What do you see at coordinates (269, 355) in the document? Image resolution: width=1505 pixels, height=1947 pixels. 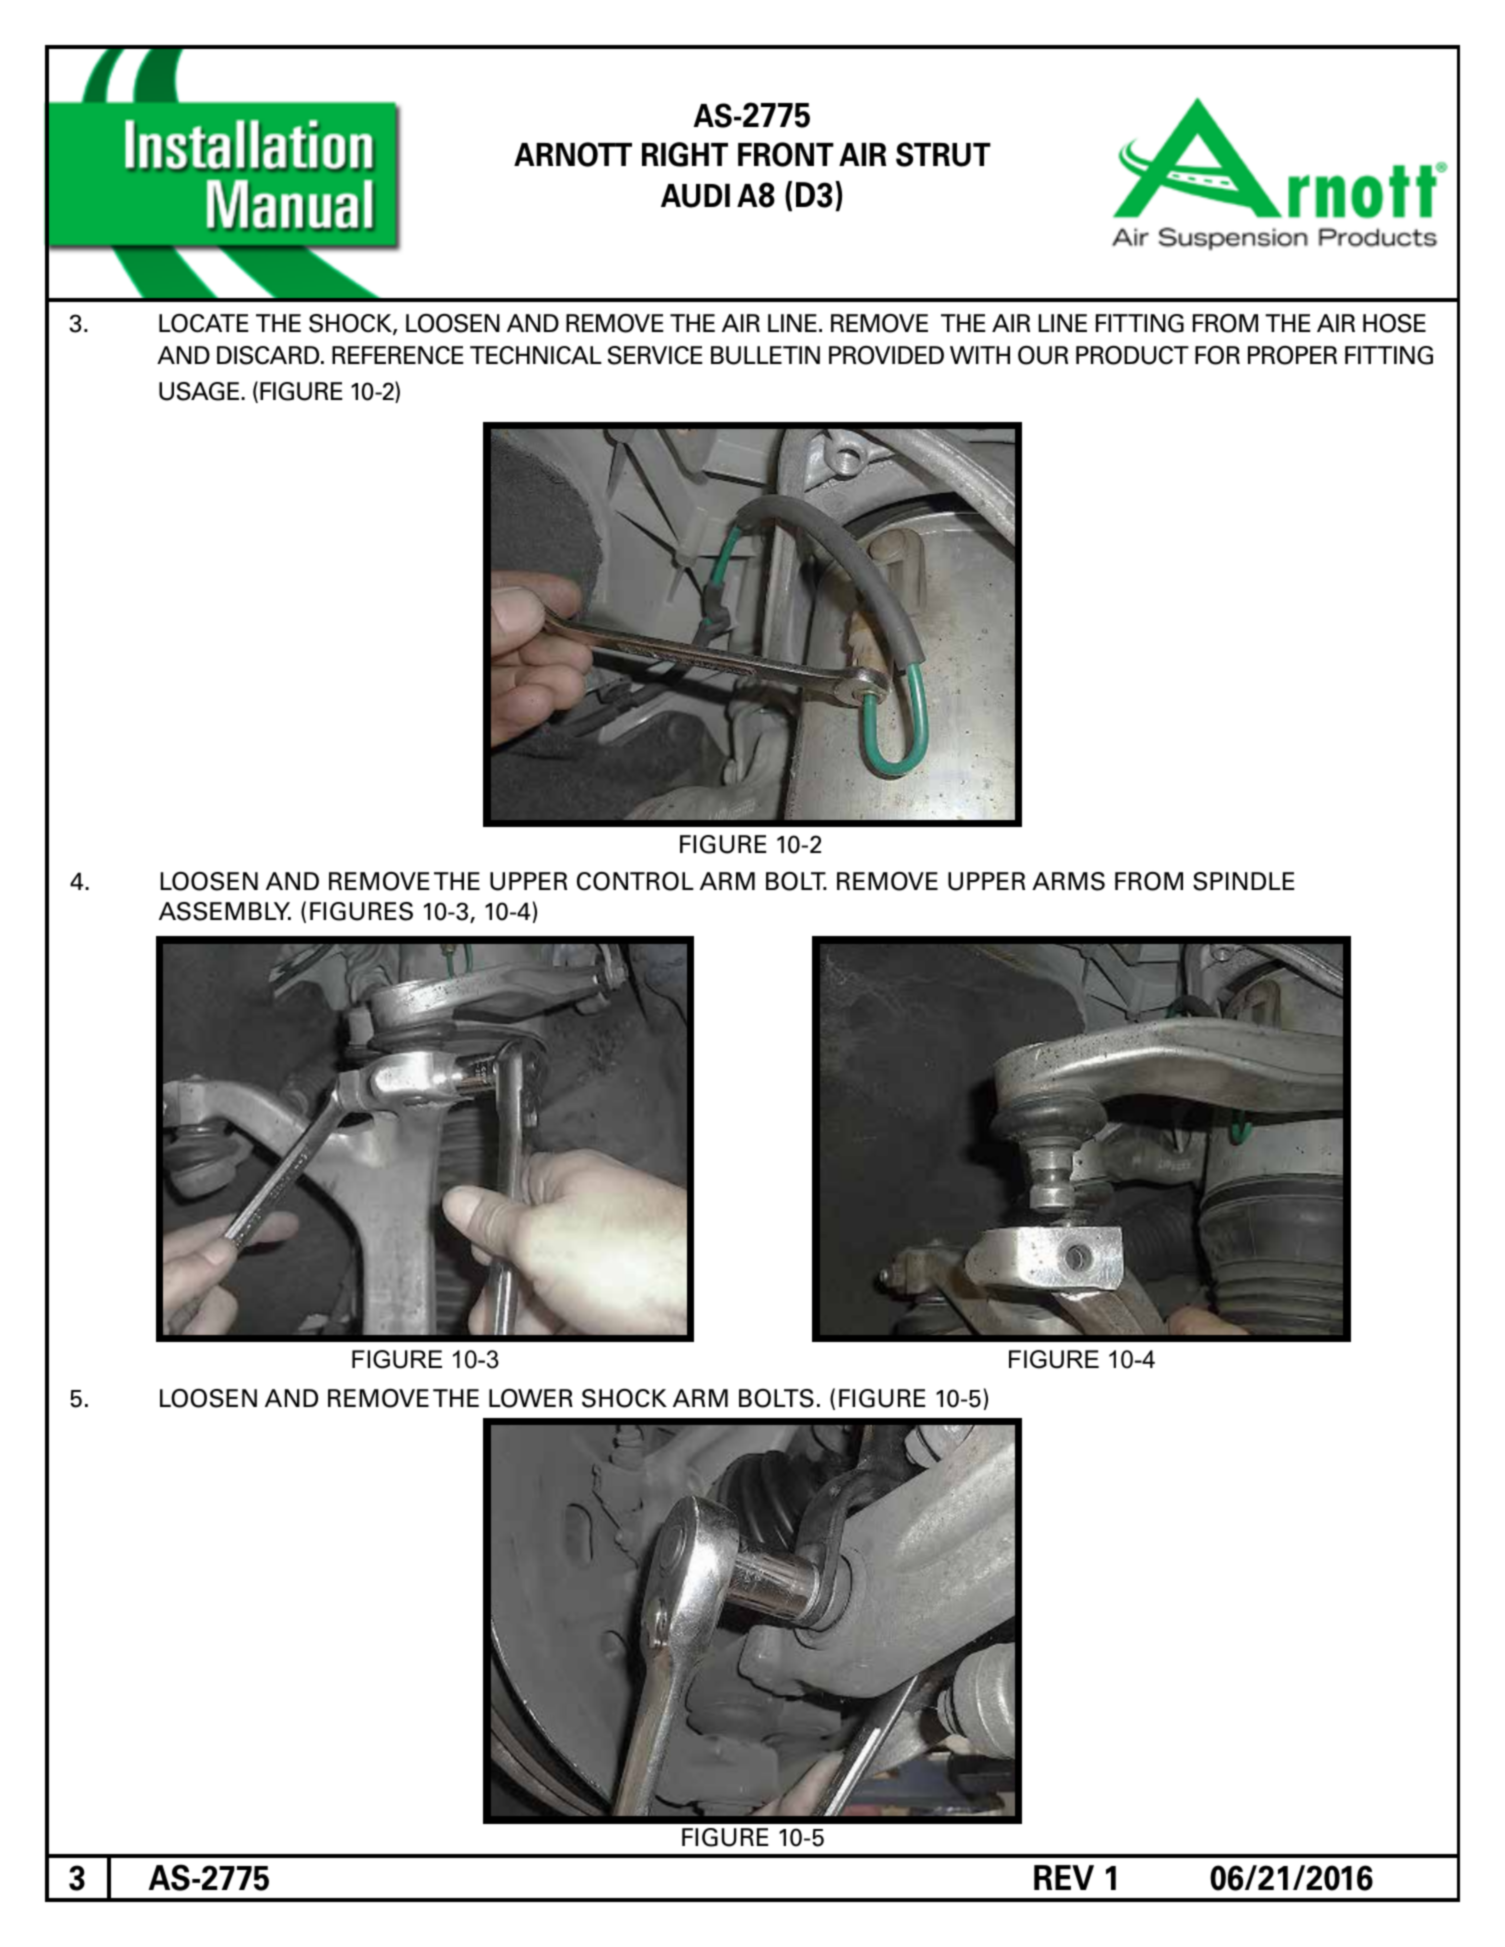 I see `DISCARD` at bounding box center [269, 355].
